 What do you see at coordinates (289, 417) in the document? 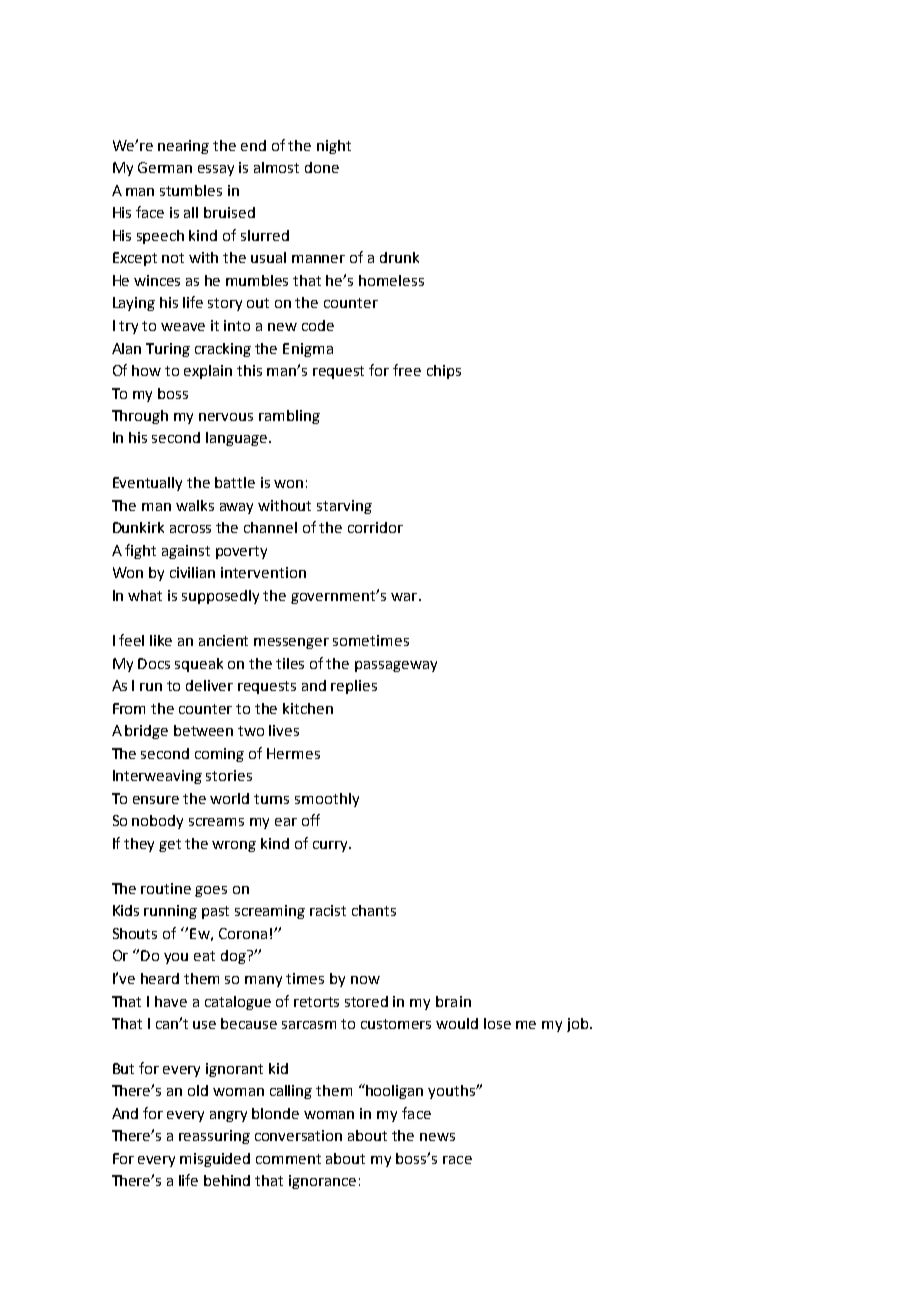
I see `rambling` at bounding box center [289, 417].
